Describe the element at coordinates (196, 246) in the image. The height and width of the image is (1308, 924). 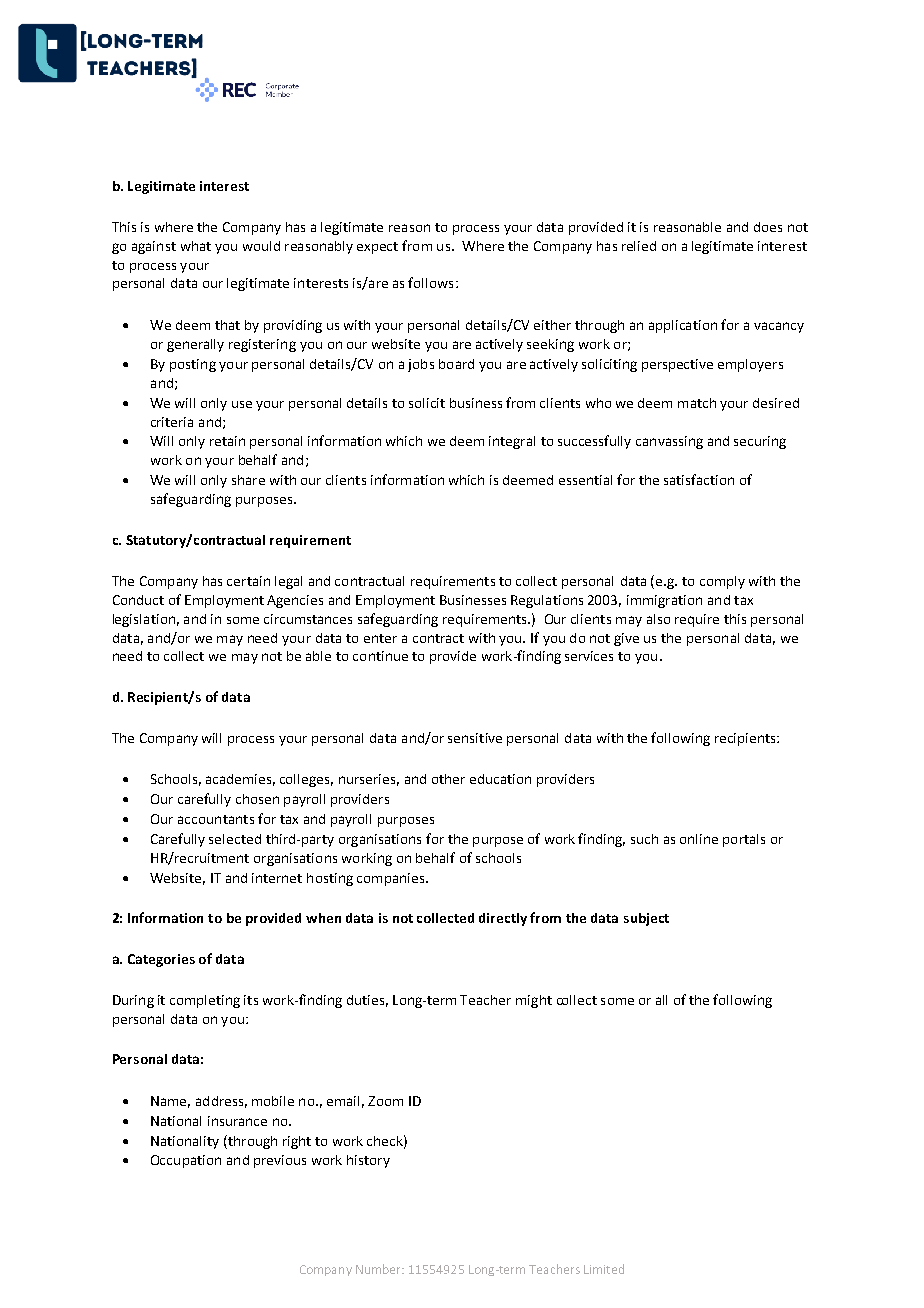
I see `what` at that location.
